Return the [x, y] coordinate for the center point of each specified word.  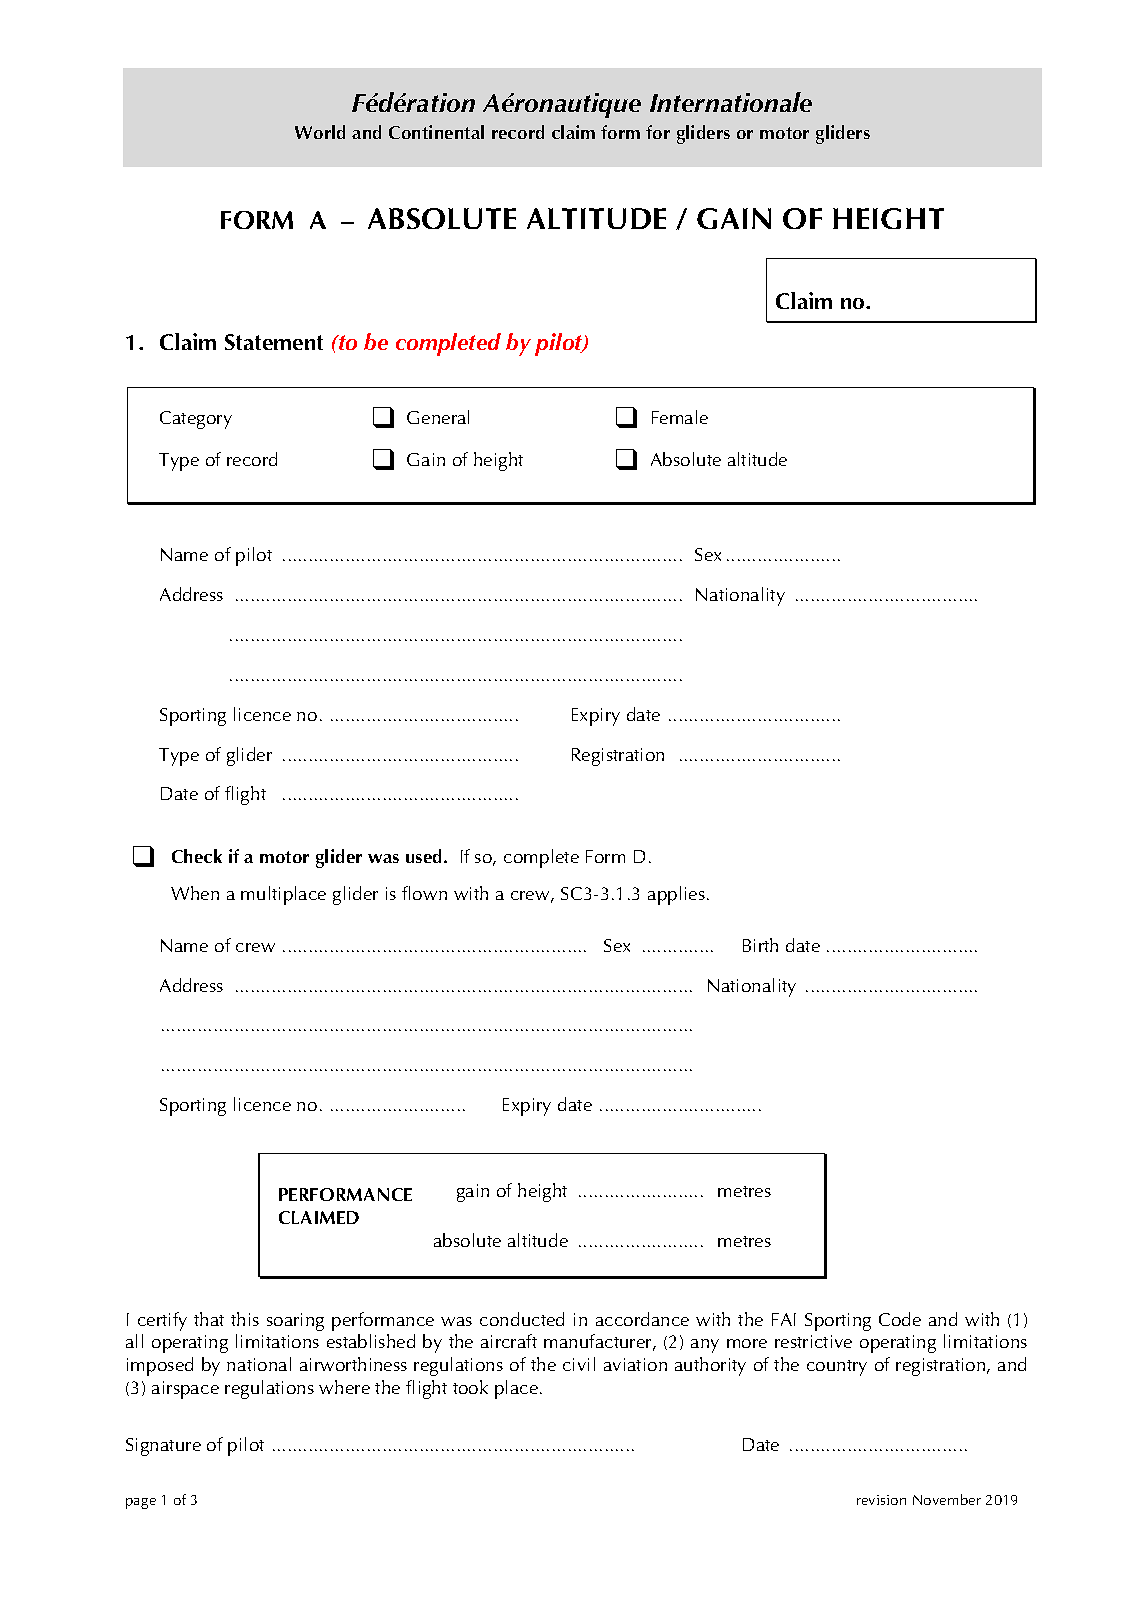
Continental [436, 132]
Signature [163, 1447]
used [425, 856]
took [470, 1387]
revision [881, 1500]
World [320, 132]
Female [680, 417]
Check [197, 856]
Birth [760, 945]
